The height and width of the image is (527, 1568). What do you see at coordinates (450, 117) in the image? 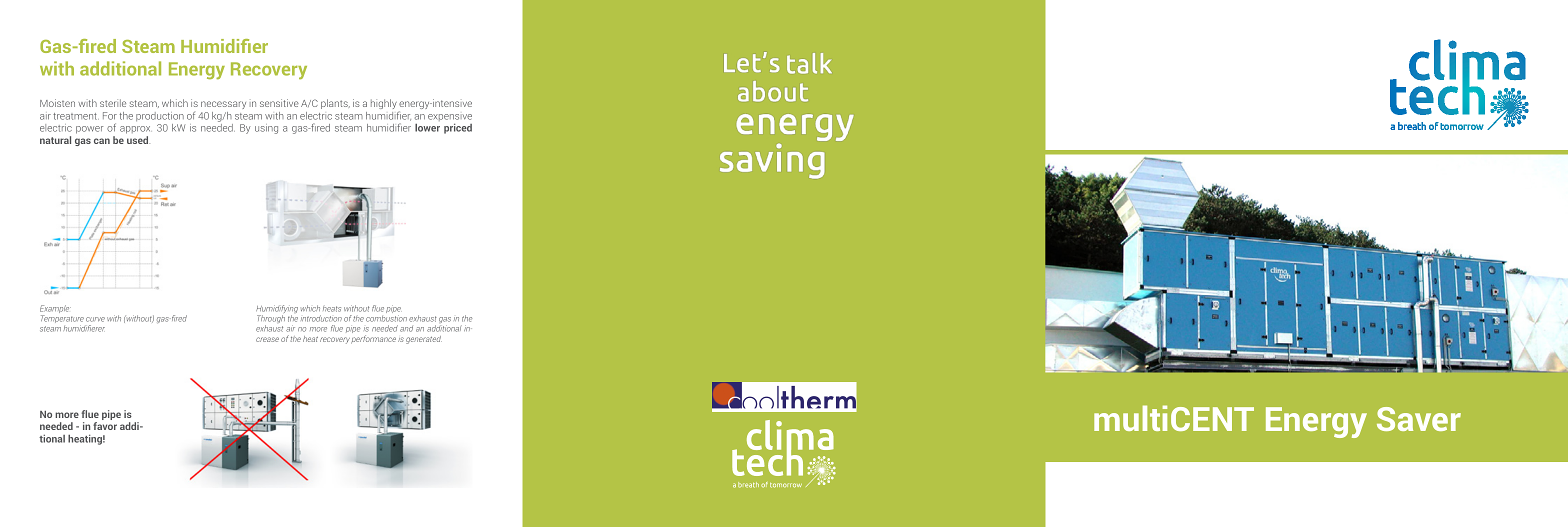
I see `expensive` at bounding box center [450, 117].
